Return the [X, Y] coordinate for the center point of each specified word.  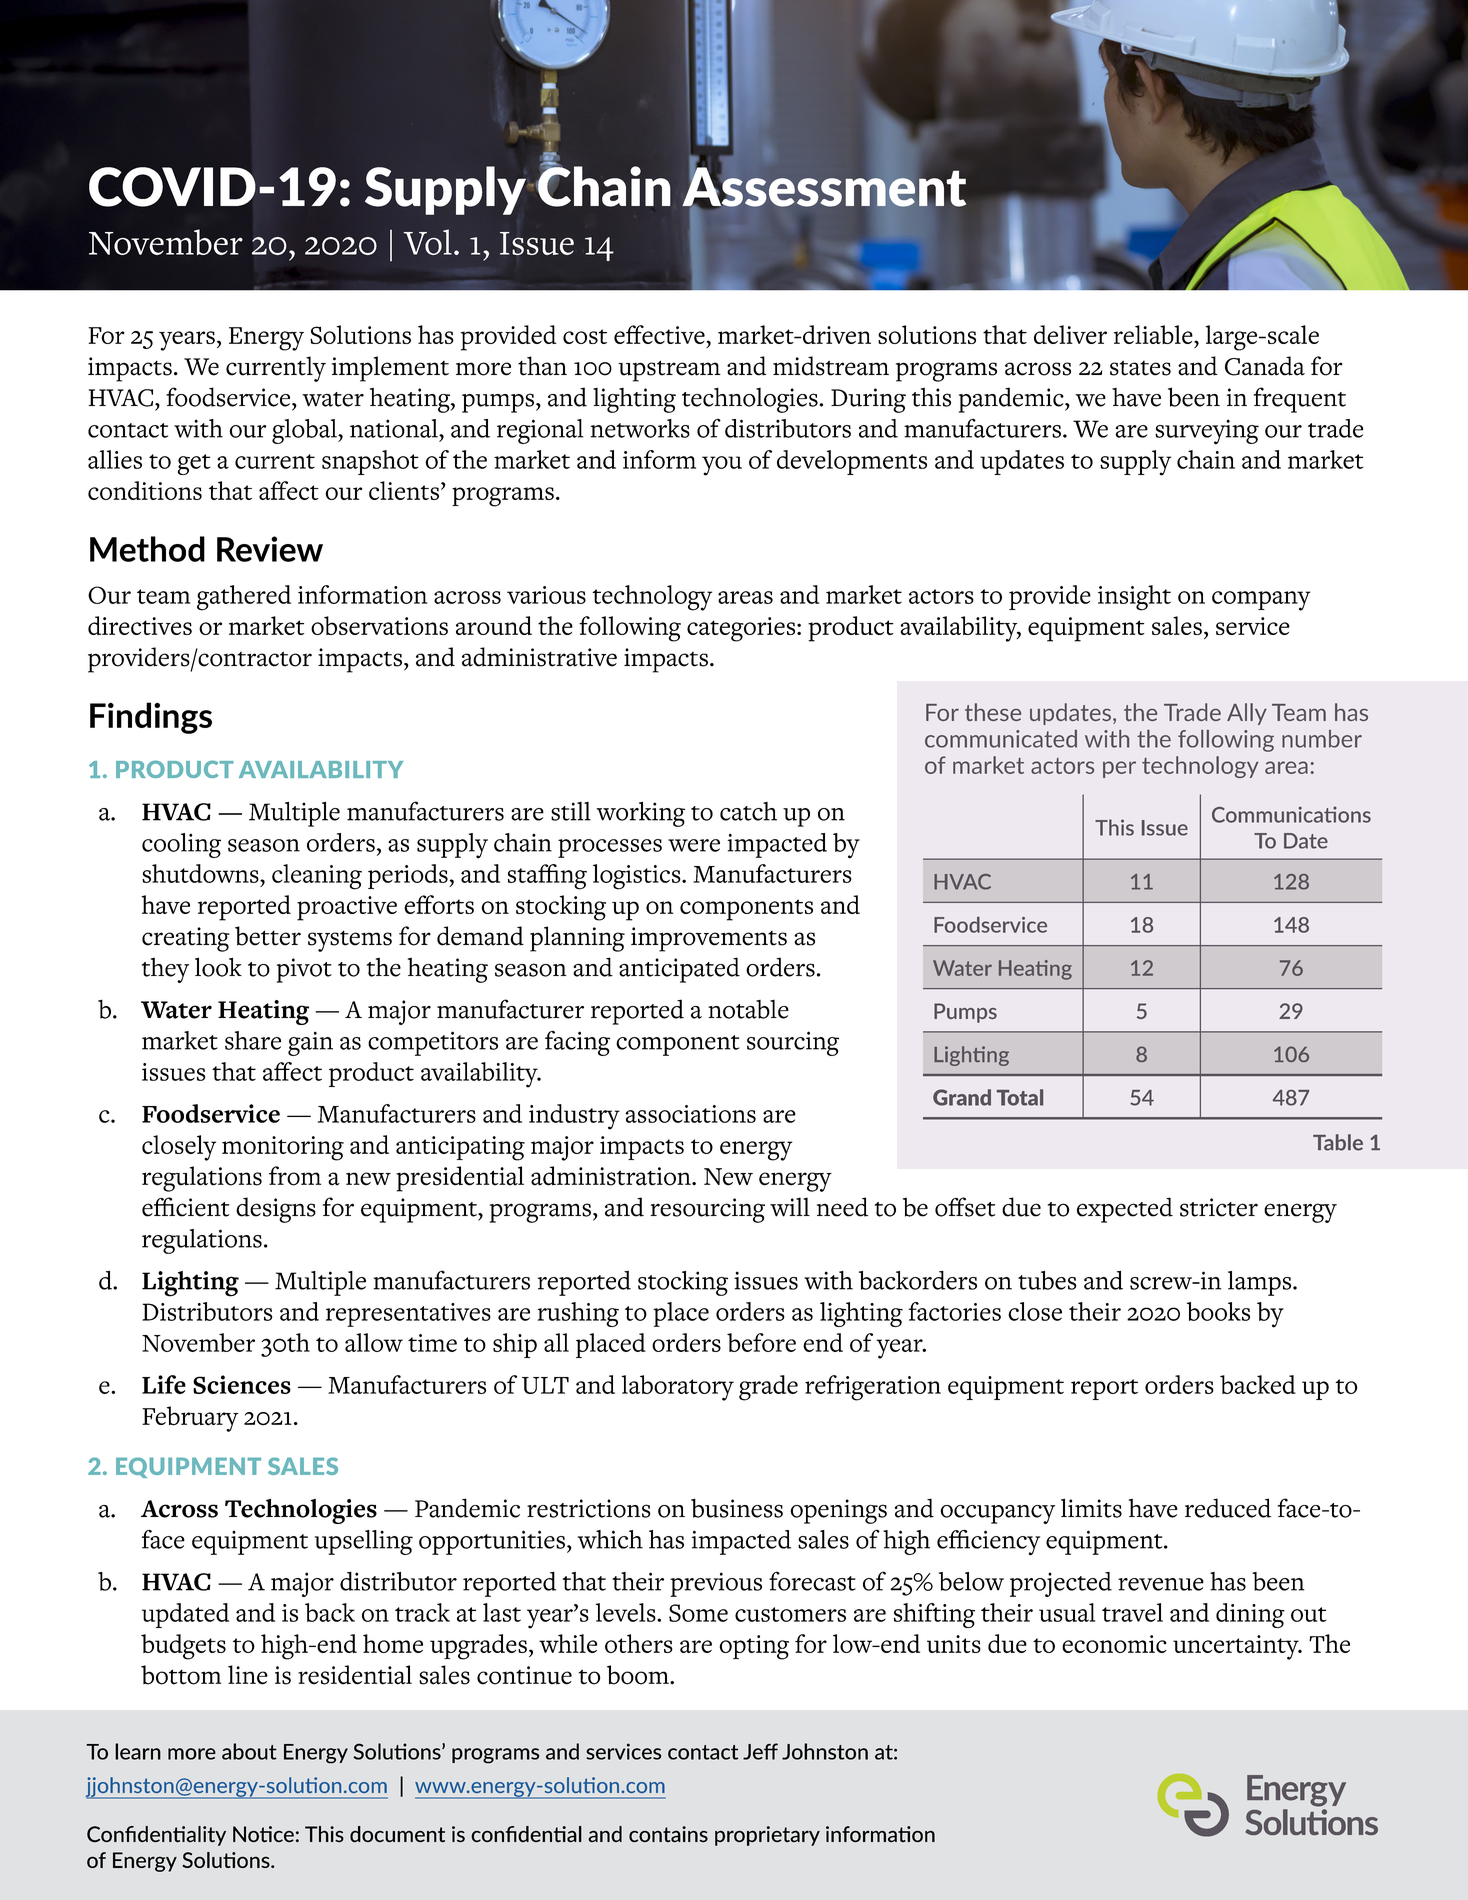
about [249, 1751]
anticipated [679, 970]
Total [1020, 1097]
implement [390, 369]
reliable [1154, 334]
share [253, 1040]
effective [659, 334]
